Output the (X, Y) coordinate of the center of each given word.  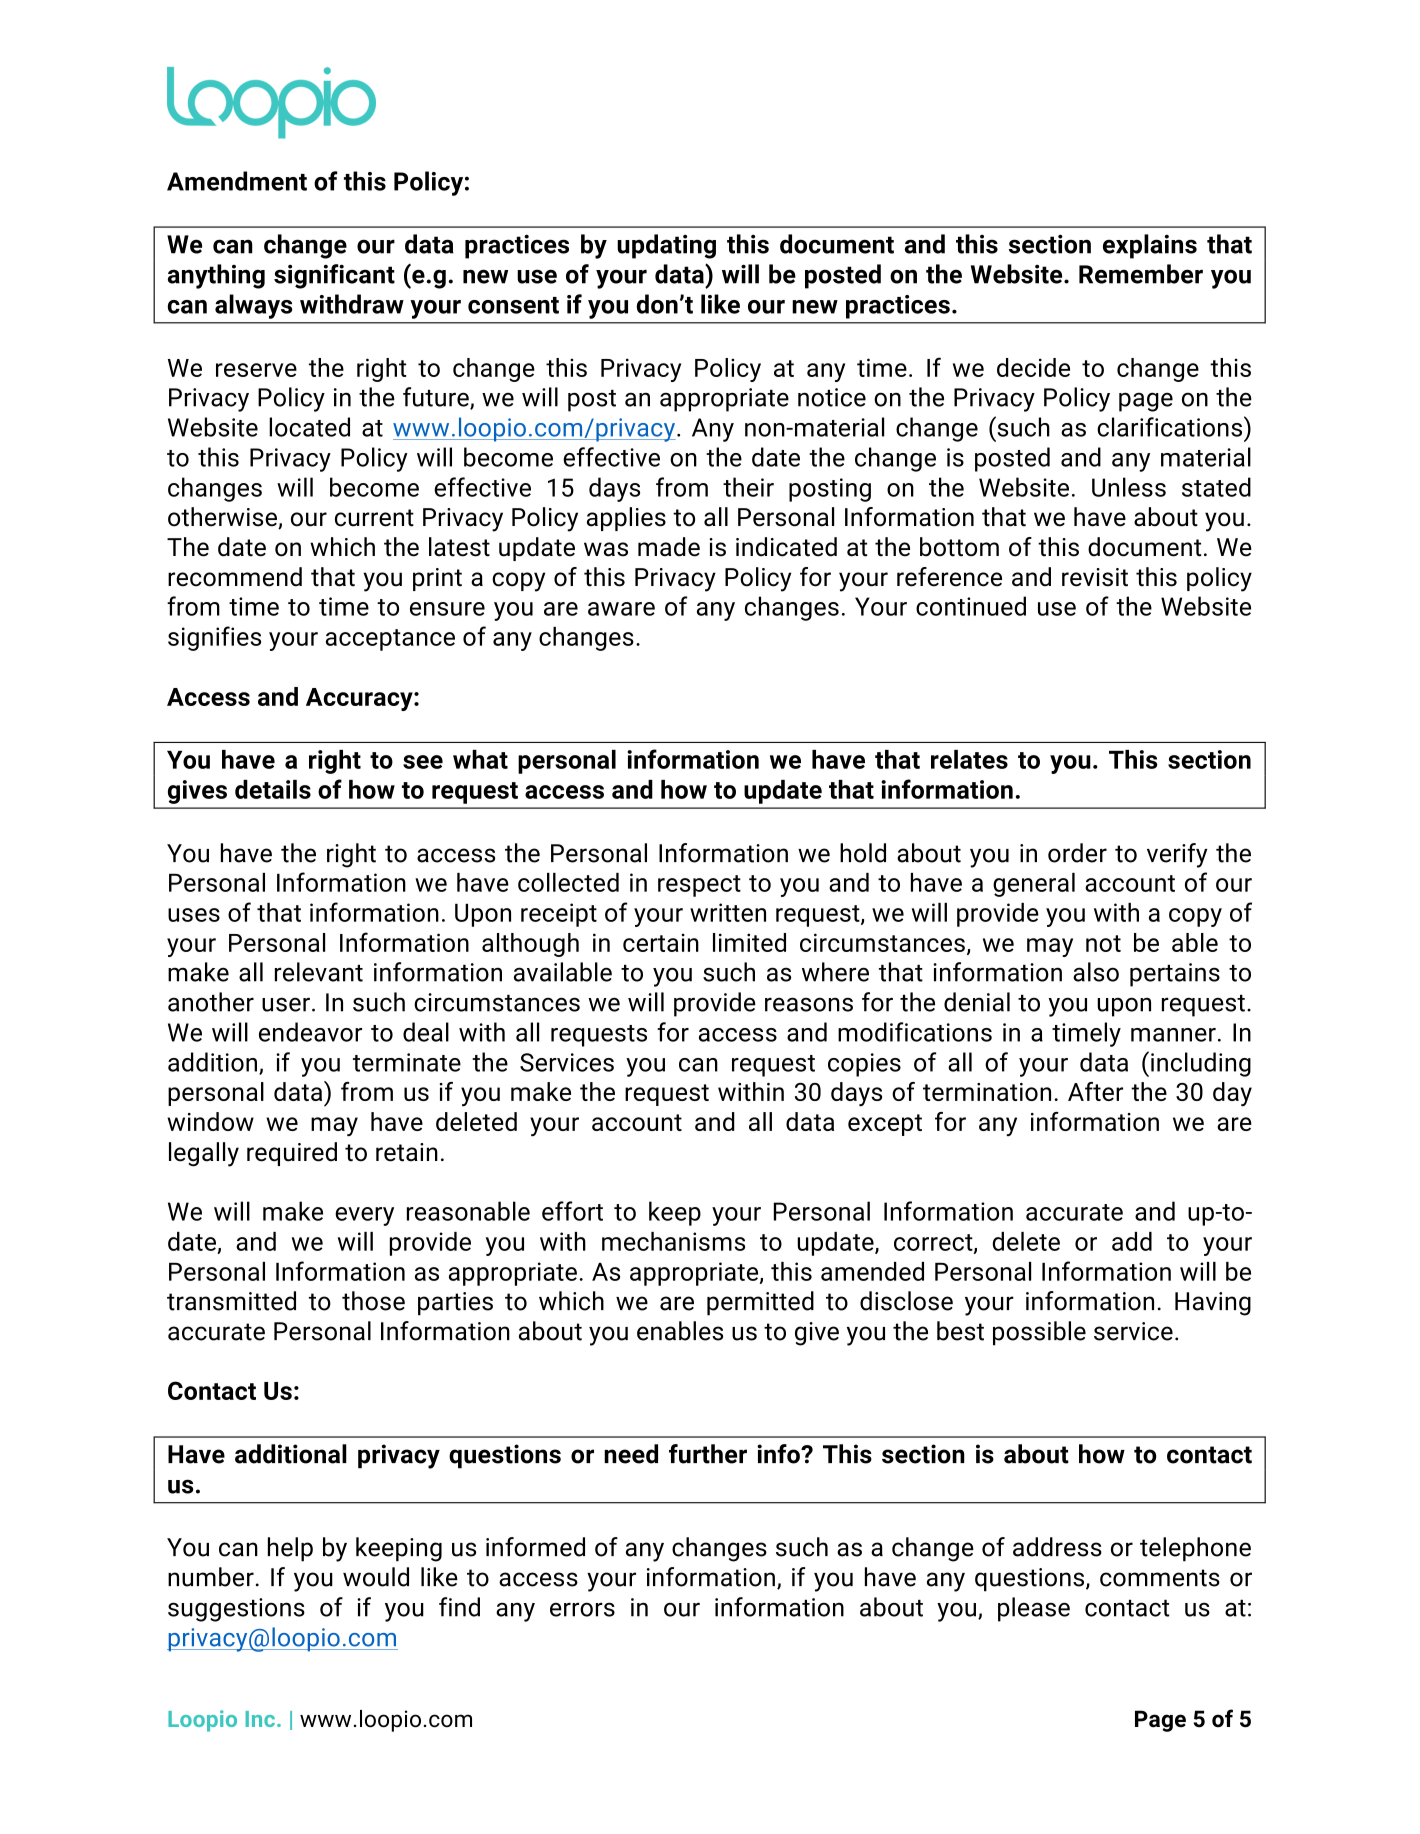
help (290, 1549)
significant (334, 276)
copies (864, 1065)
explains (1150, 246)
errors (582, 1609)
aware (621, 609)
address (1057, 1547)
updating (666, 246)
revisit (1095, 577)
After (1095, 1091)
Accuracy (360, 699)
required (292, 1154)
